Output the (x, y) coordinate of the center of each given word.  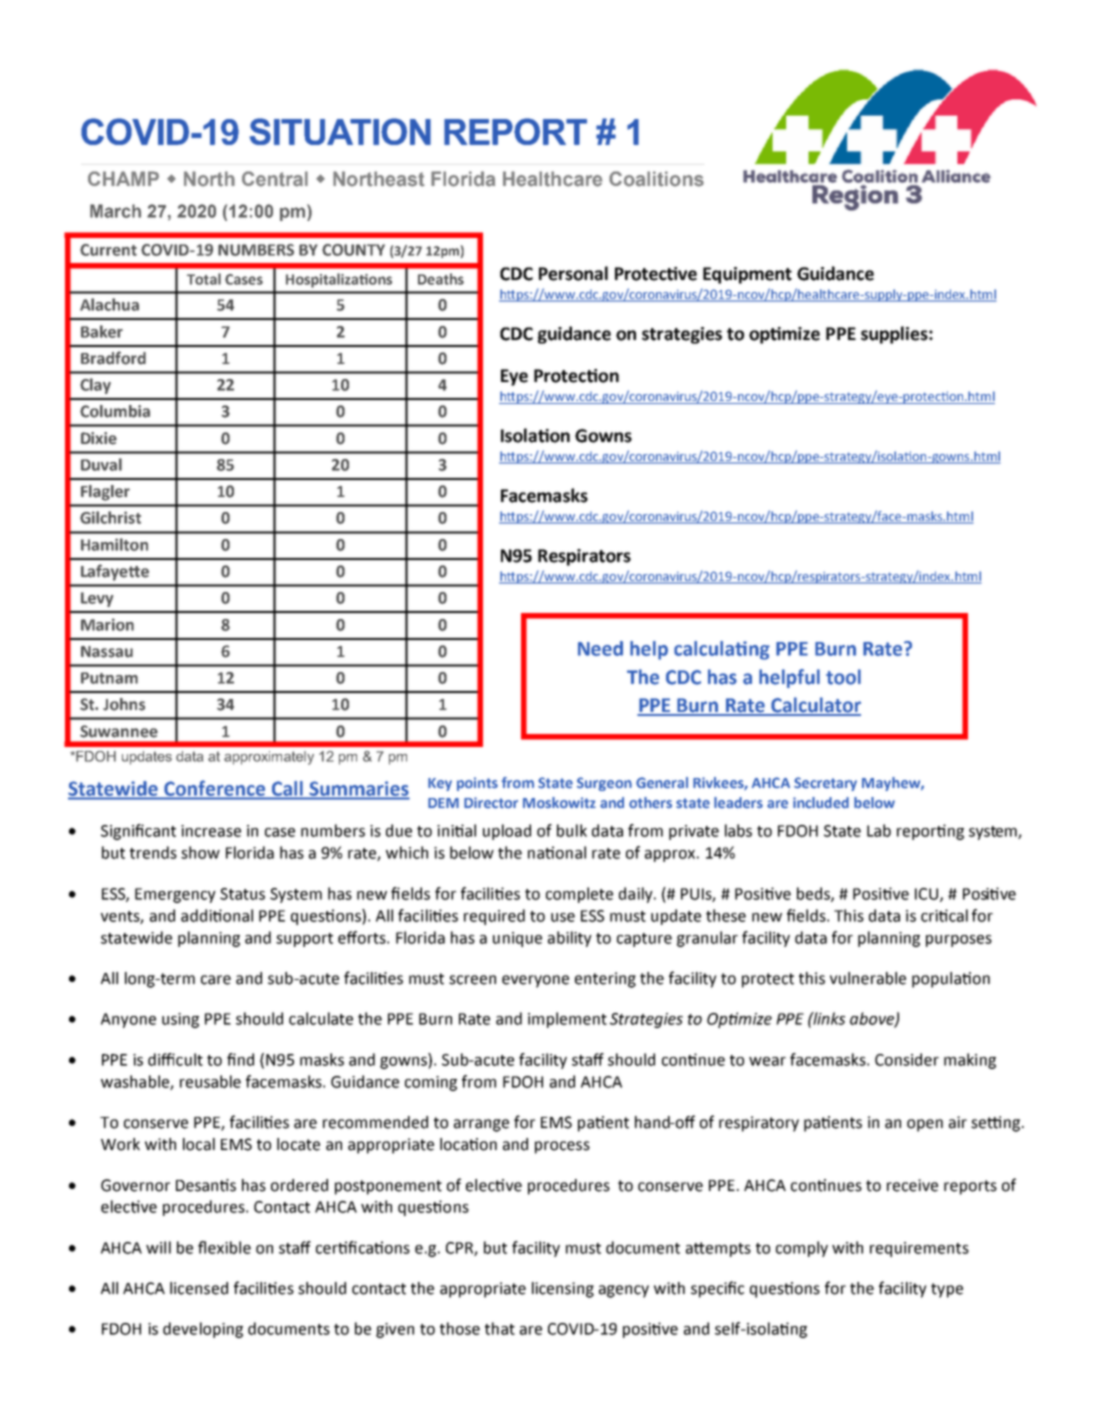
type (947, 1290)
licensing (563, 1290)
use (563, 917)
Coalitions (656, 179)
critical (944, 915)
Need (600, 648)
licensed (199, 1288)
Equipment (747, 275)
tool (843, 677)
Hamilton (114, 544)
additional (217, 915)
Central (275, 179)
